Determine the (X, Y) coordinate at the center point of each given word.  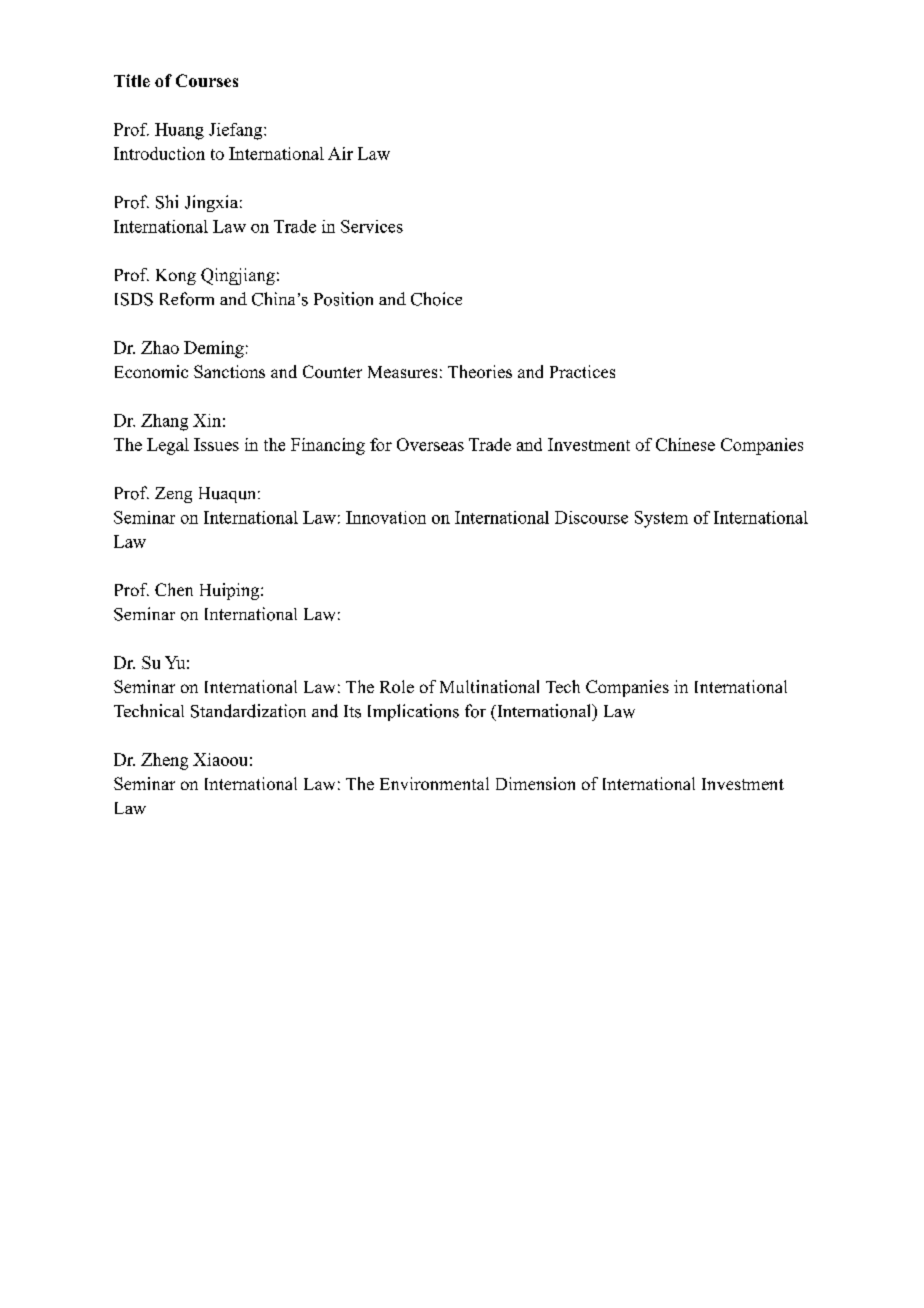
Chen (174, 589)
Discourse (591, 517)
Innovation (386, 517)
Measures (402, 372)
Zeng (173, 495)
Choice (436, 299)
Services (372, 226)
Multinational (489, 686)
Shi (167, 202)
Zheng (164, 761)
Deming (214, 349)
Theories (480, 371)
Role (397, 686)
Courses (207, 80)
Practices (582, 371)
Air (340, 153)
